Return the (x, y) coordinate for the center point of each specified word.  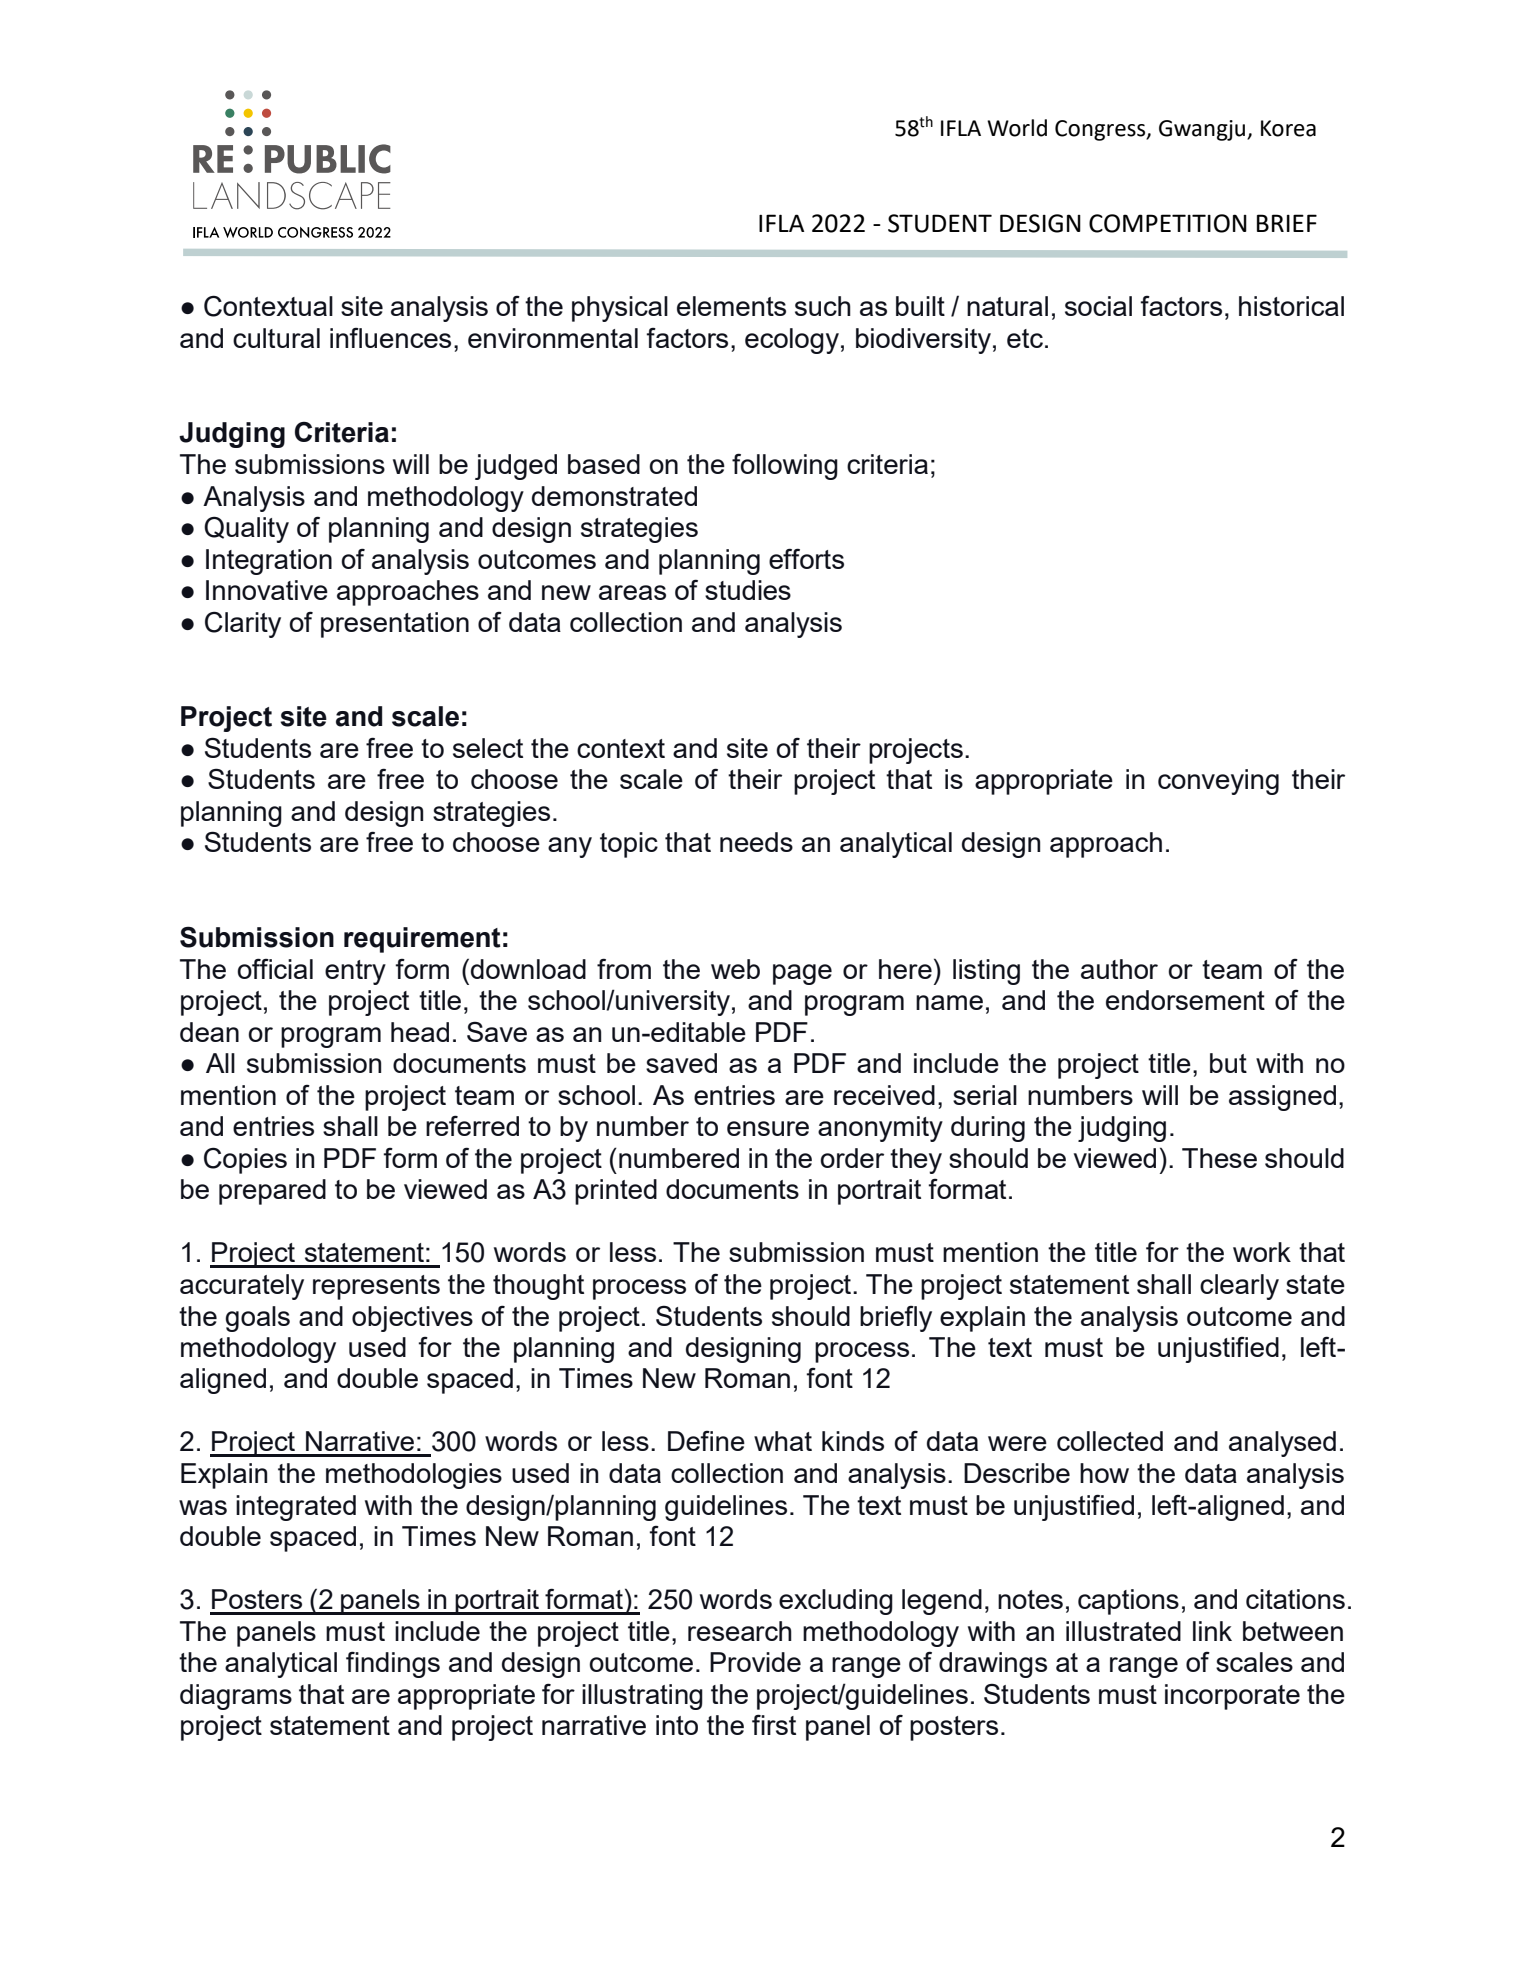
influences (390, 338)
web (735, 969)
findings (393, 1664)
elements (731, 306)
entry (355, 972)
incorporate (1232, 1697)
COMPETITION (1168, 223)
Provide (755, 1662)
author (1119, 969)
